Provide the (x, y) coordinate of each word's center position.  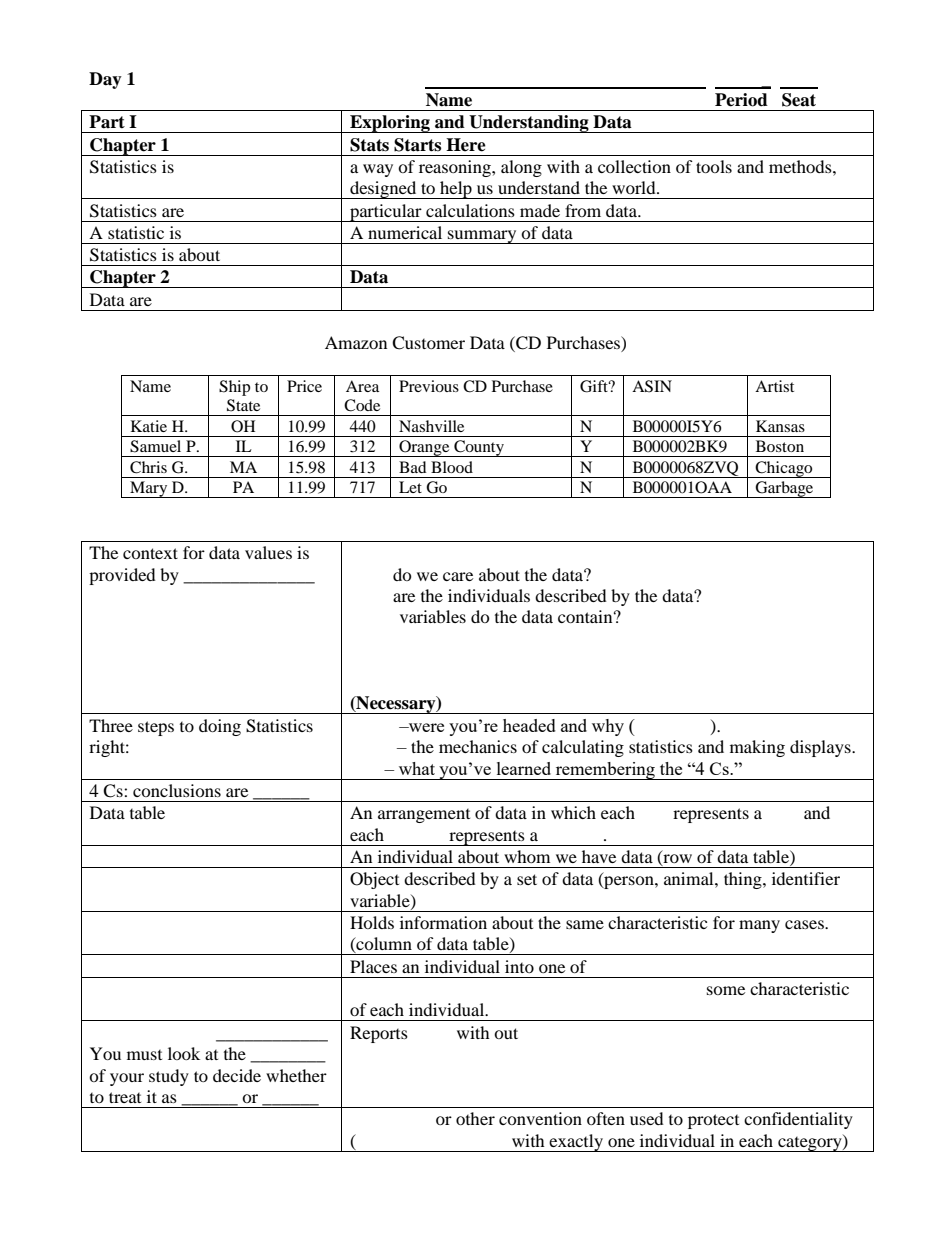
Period (741, 100)
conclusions (177, 790)
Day (105, 80)
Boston (780, 446)
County (479, 448)
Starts (417, 145)
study (169, 1077)
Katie (149, 426)
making (757, 748)
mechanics (478, 746)
